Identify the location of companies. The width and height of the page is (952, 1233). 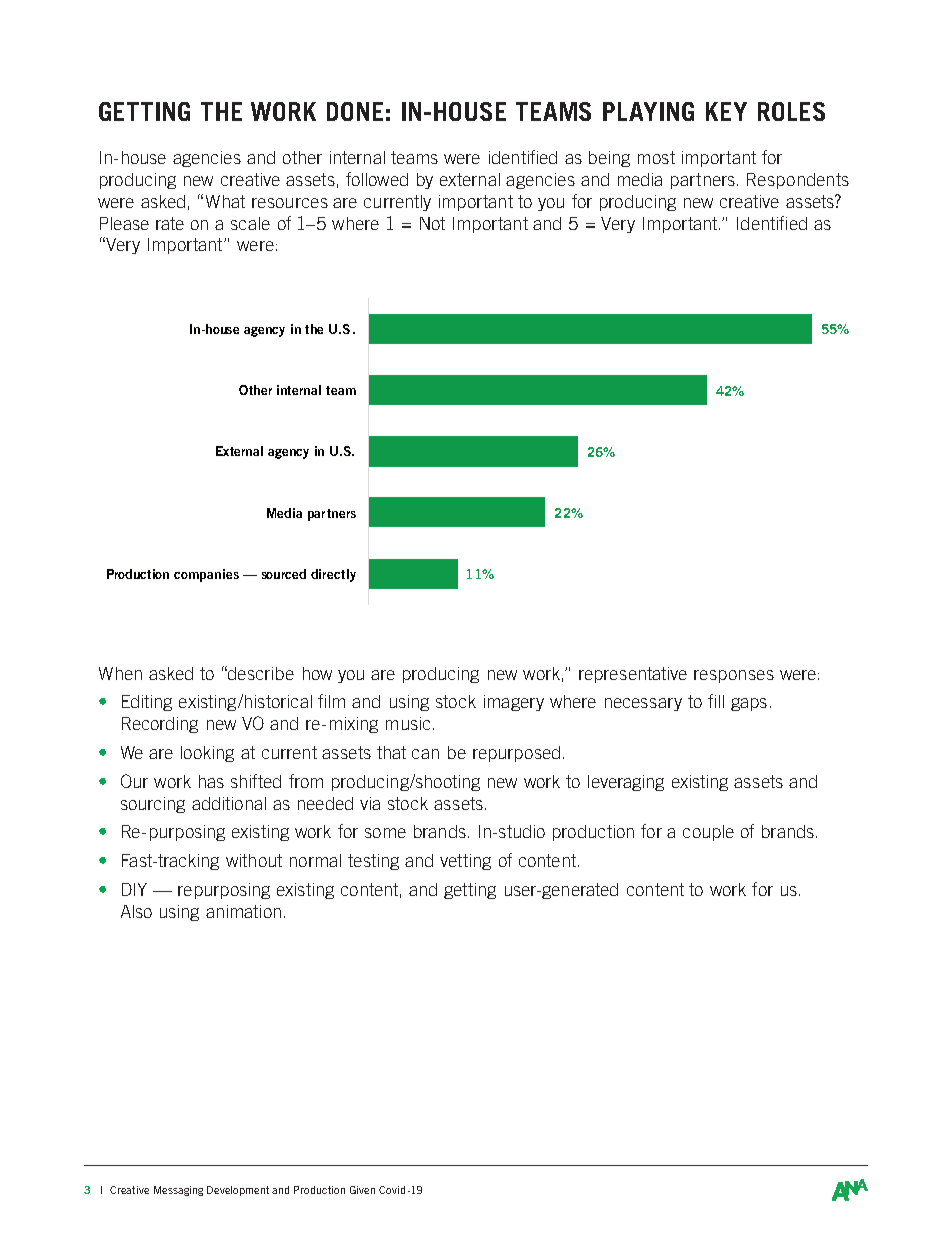
(206, 575).
